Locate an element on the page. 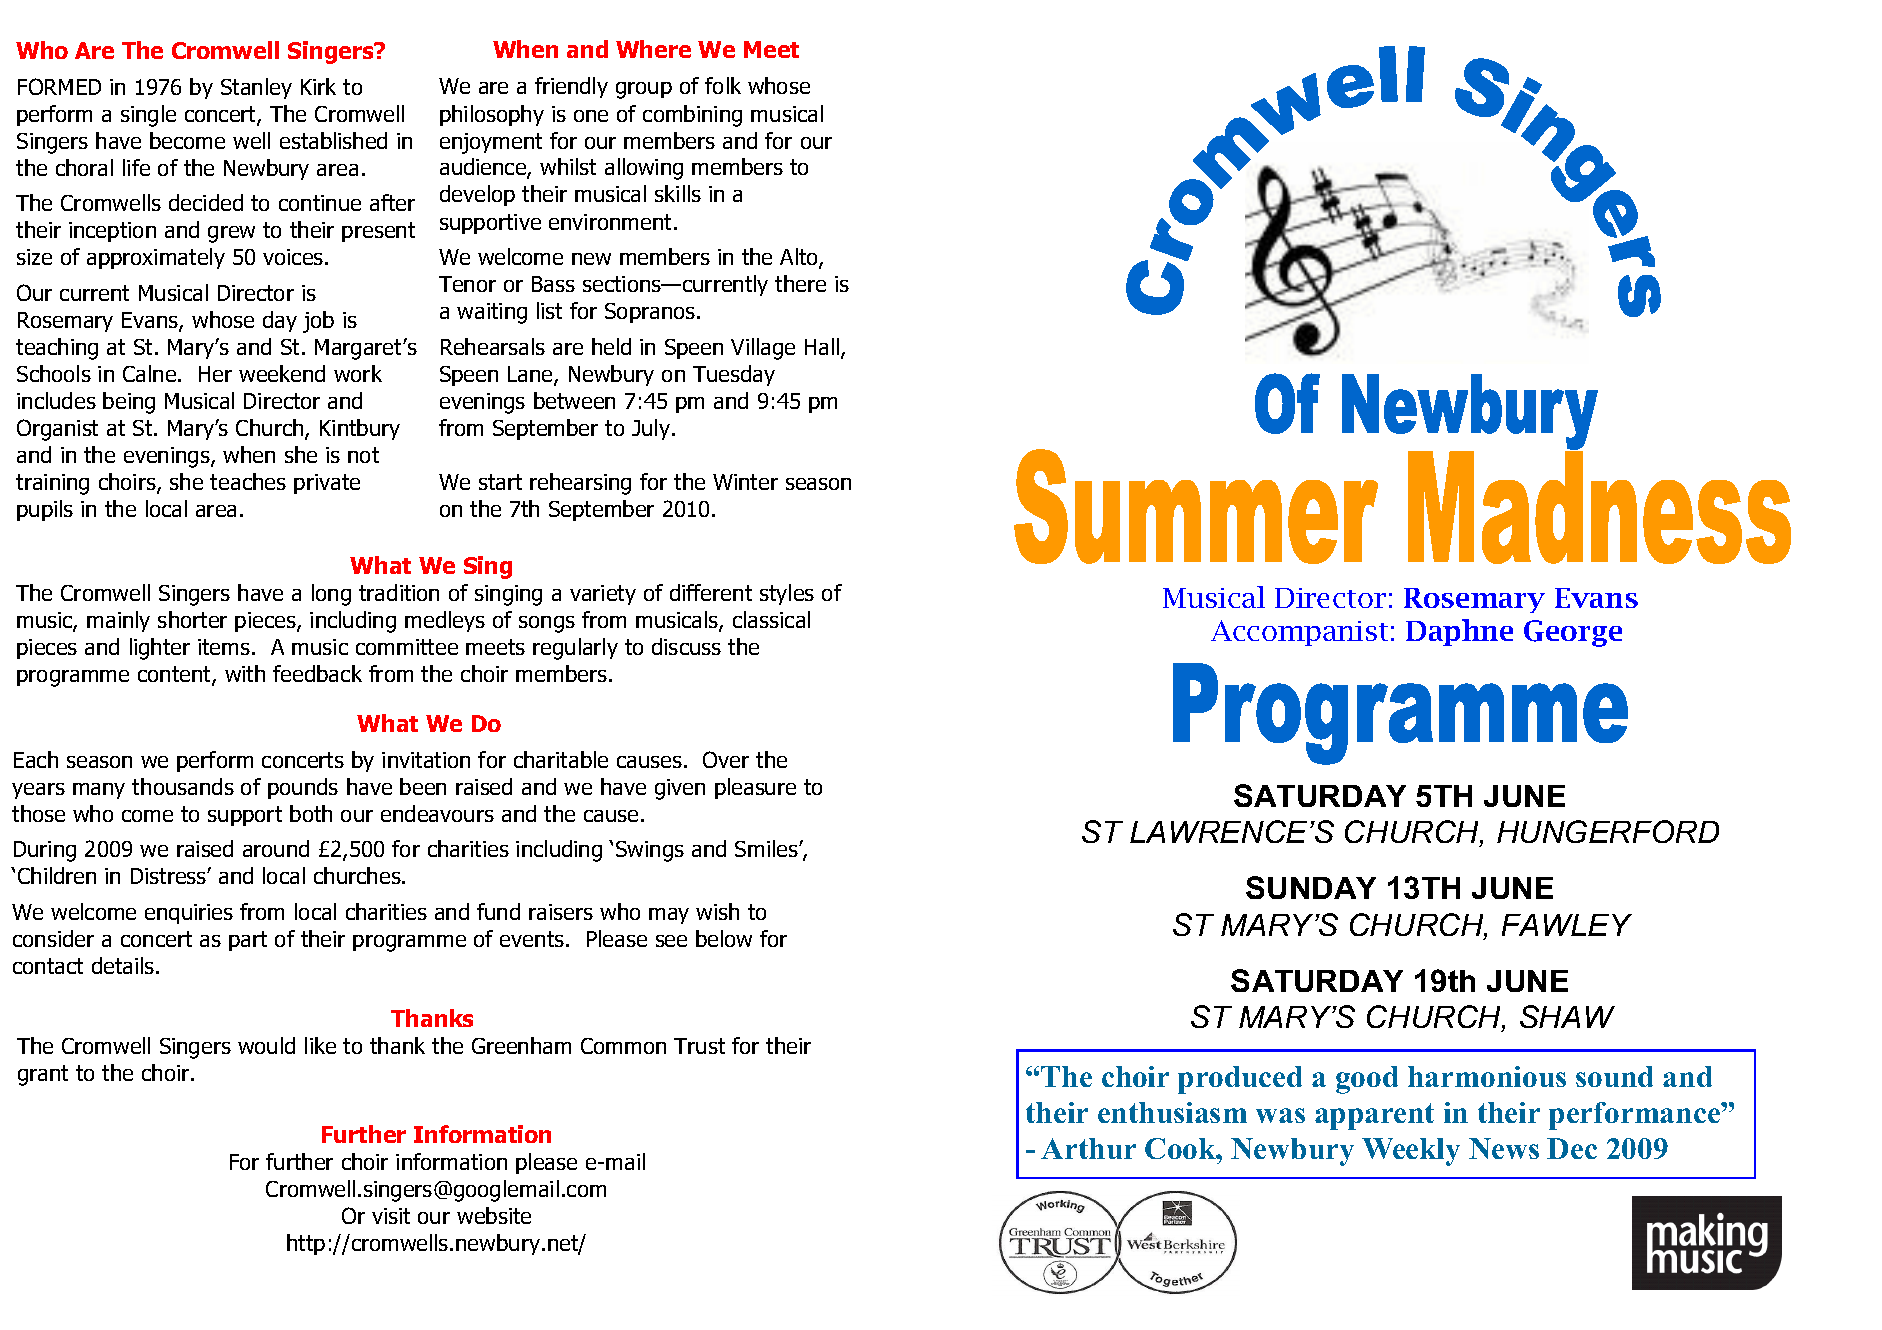 Image resolution: width=1882 pixels, height=1330 pixels. Stanley is located at coordinates (256, 88).
